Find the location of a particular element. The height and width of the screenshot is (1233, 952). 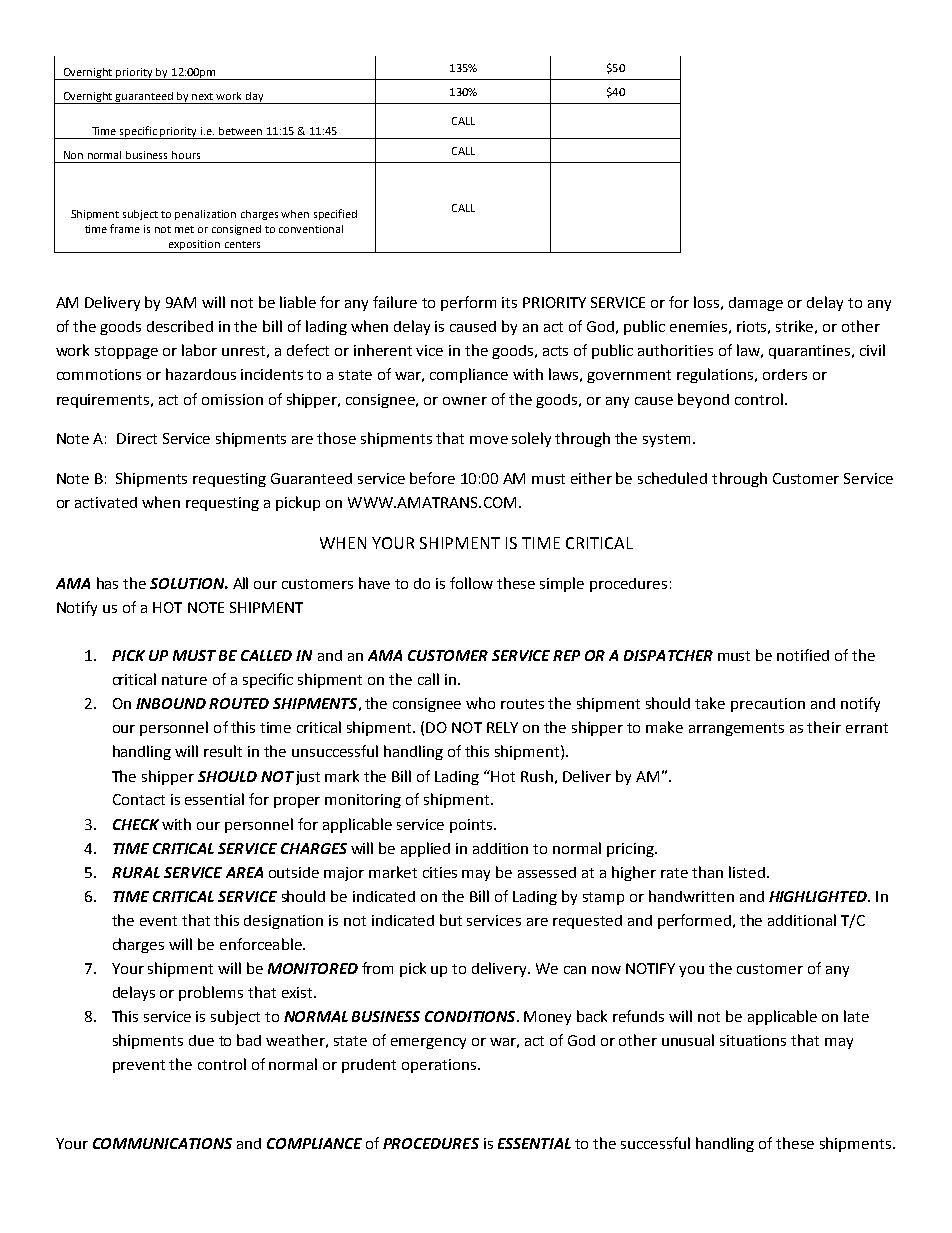

damage is located at coordinates (756, 304).
